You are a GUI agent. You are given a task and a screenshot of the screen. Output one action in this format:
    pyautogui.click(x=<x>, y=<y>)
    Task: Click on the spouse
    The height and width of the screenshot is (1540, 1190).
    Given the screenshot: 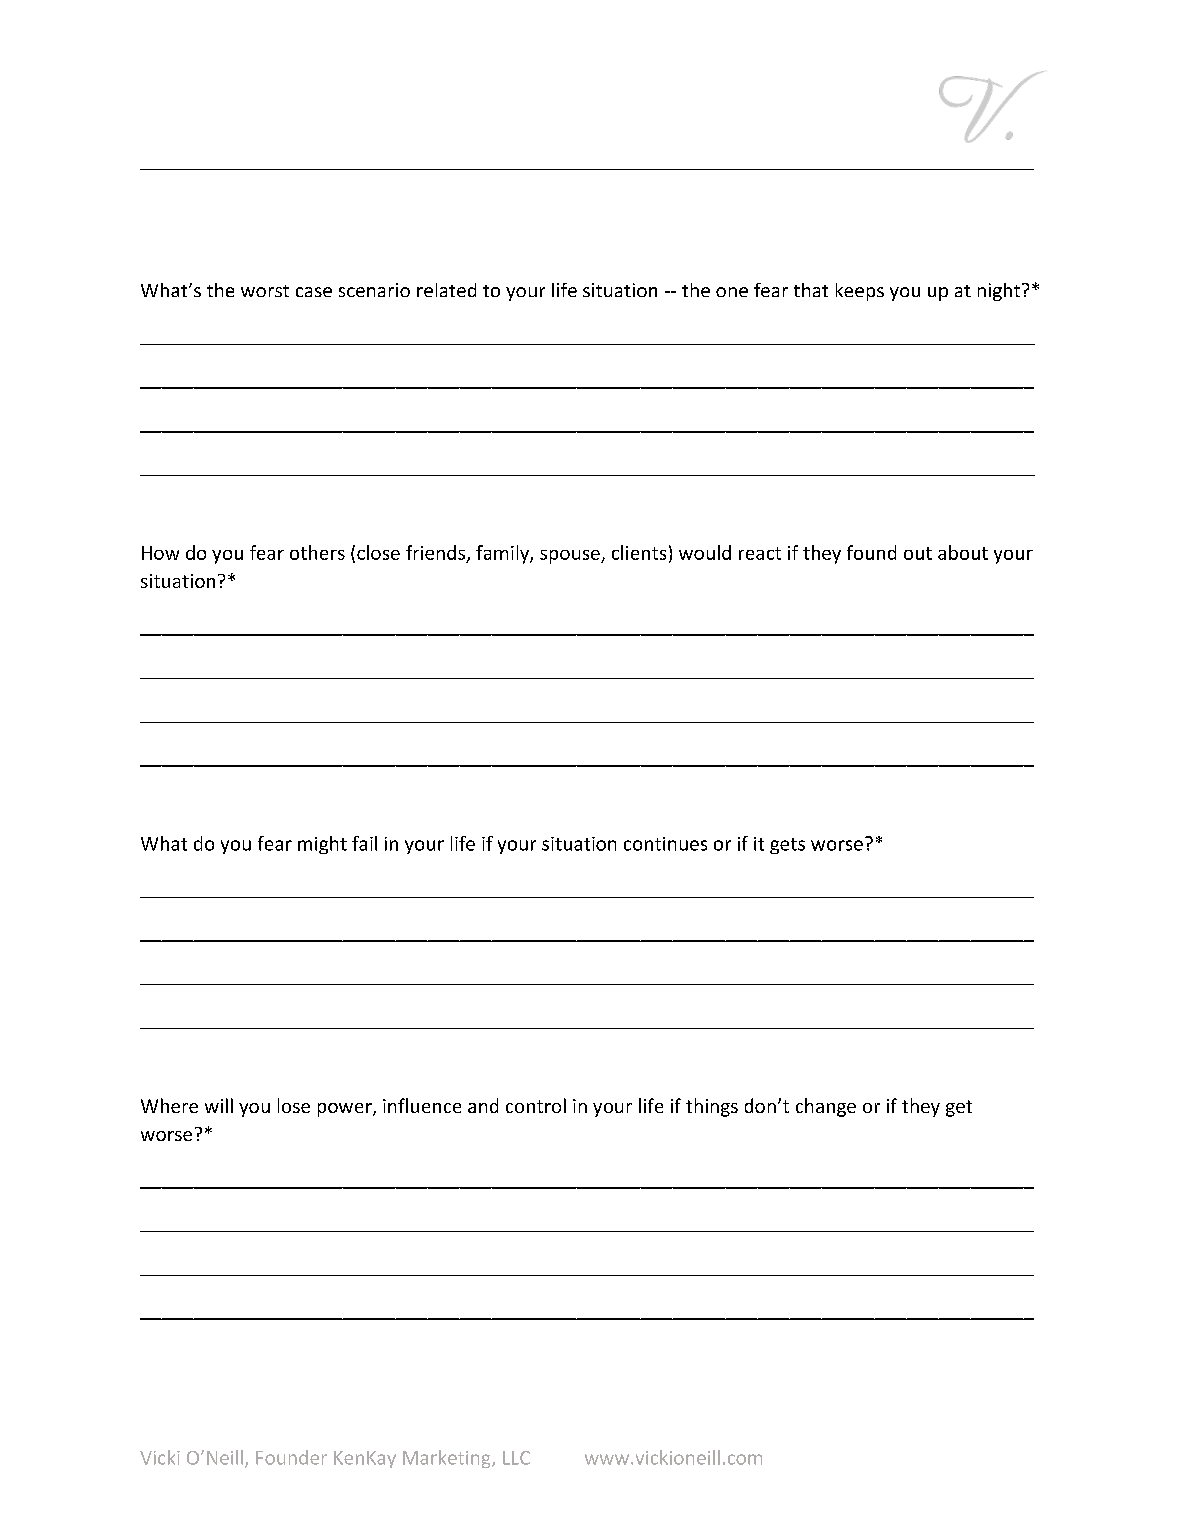 What is the action you would take?
    pyautogui.click(x=571, y=557)
